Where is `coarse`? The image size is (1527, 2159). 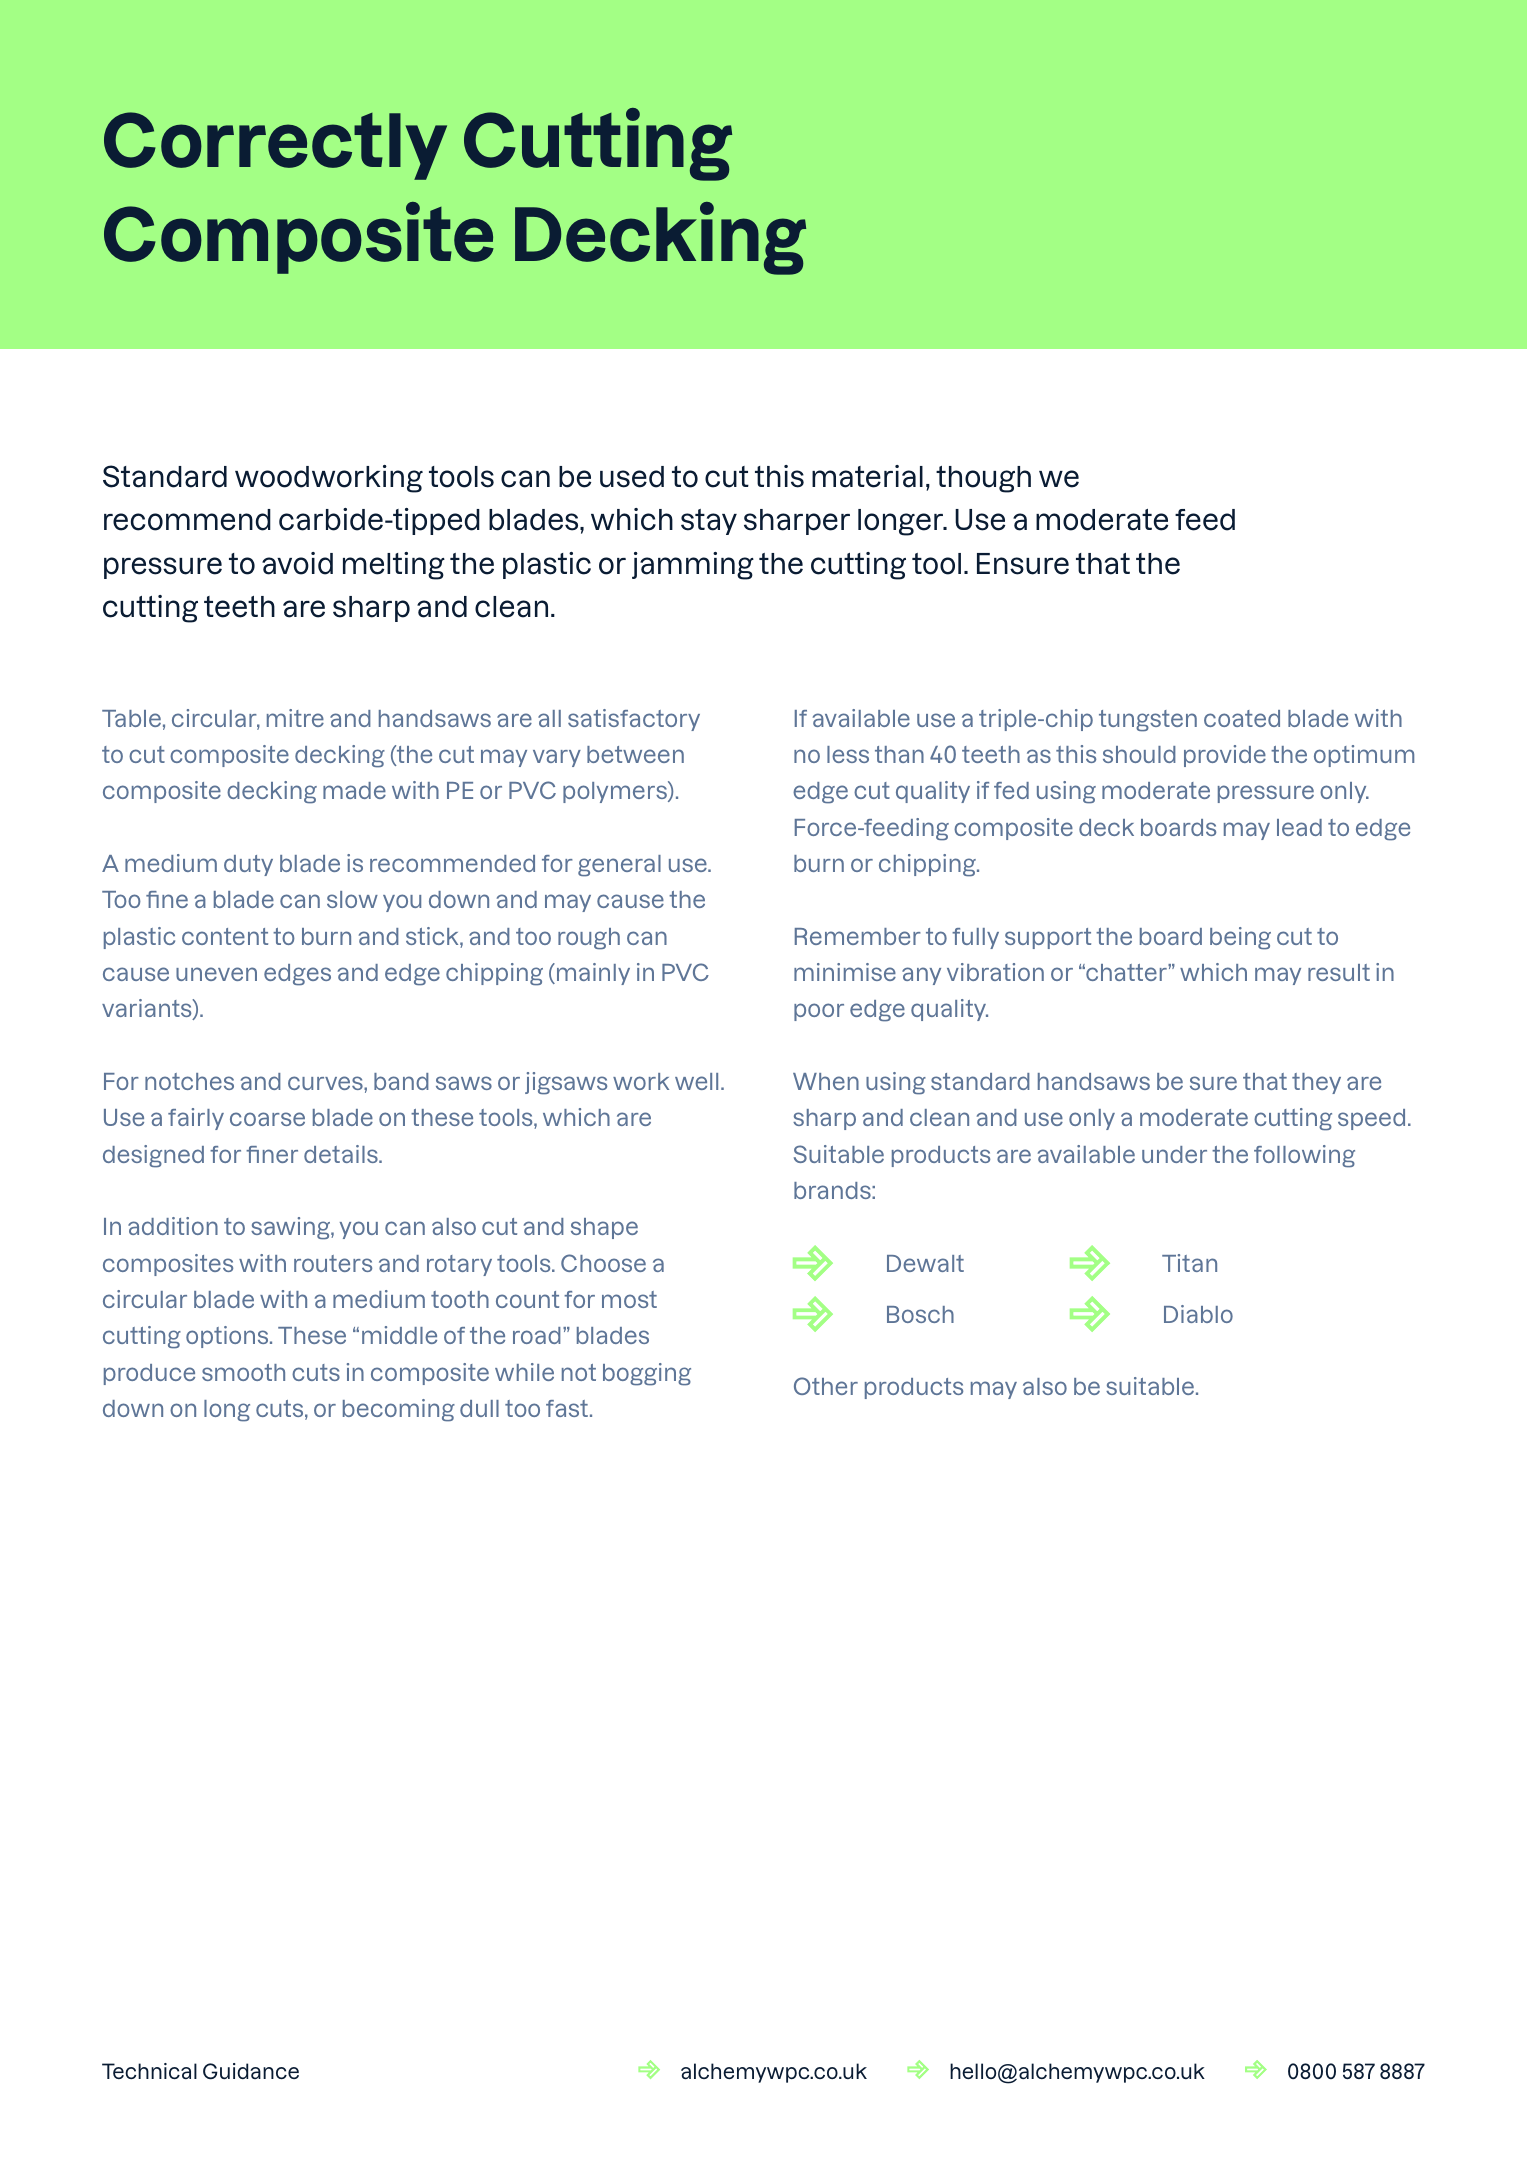 coarse is located at coordinates (267, 1119).
